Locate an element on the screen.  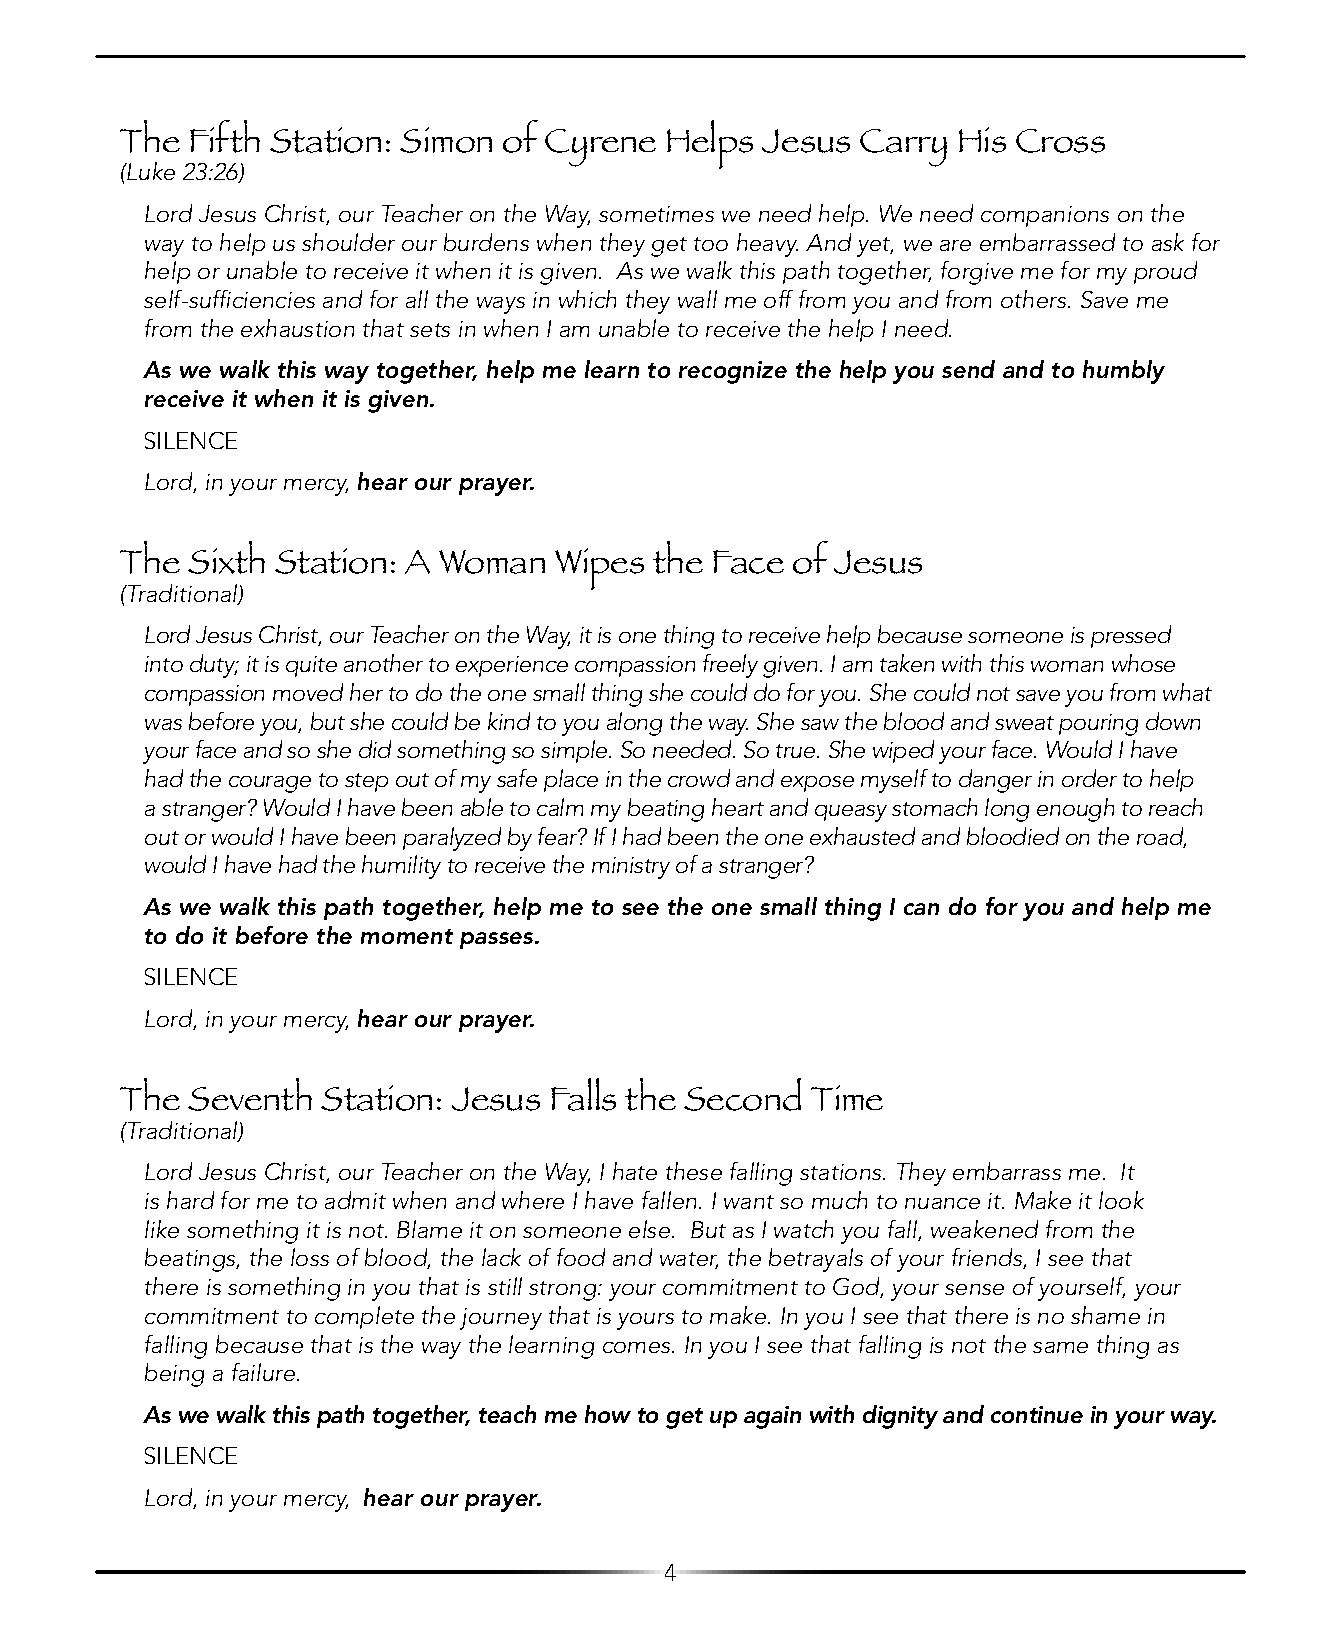
can is located at coordinates (921, 909).
